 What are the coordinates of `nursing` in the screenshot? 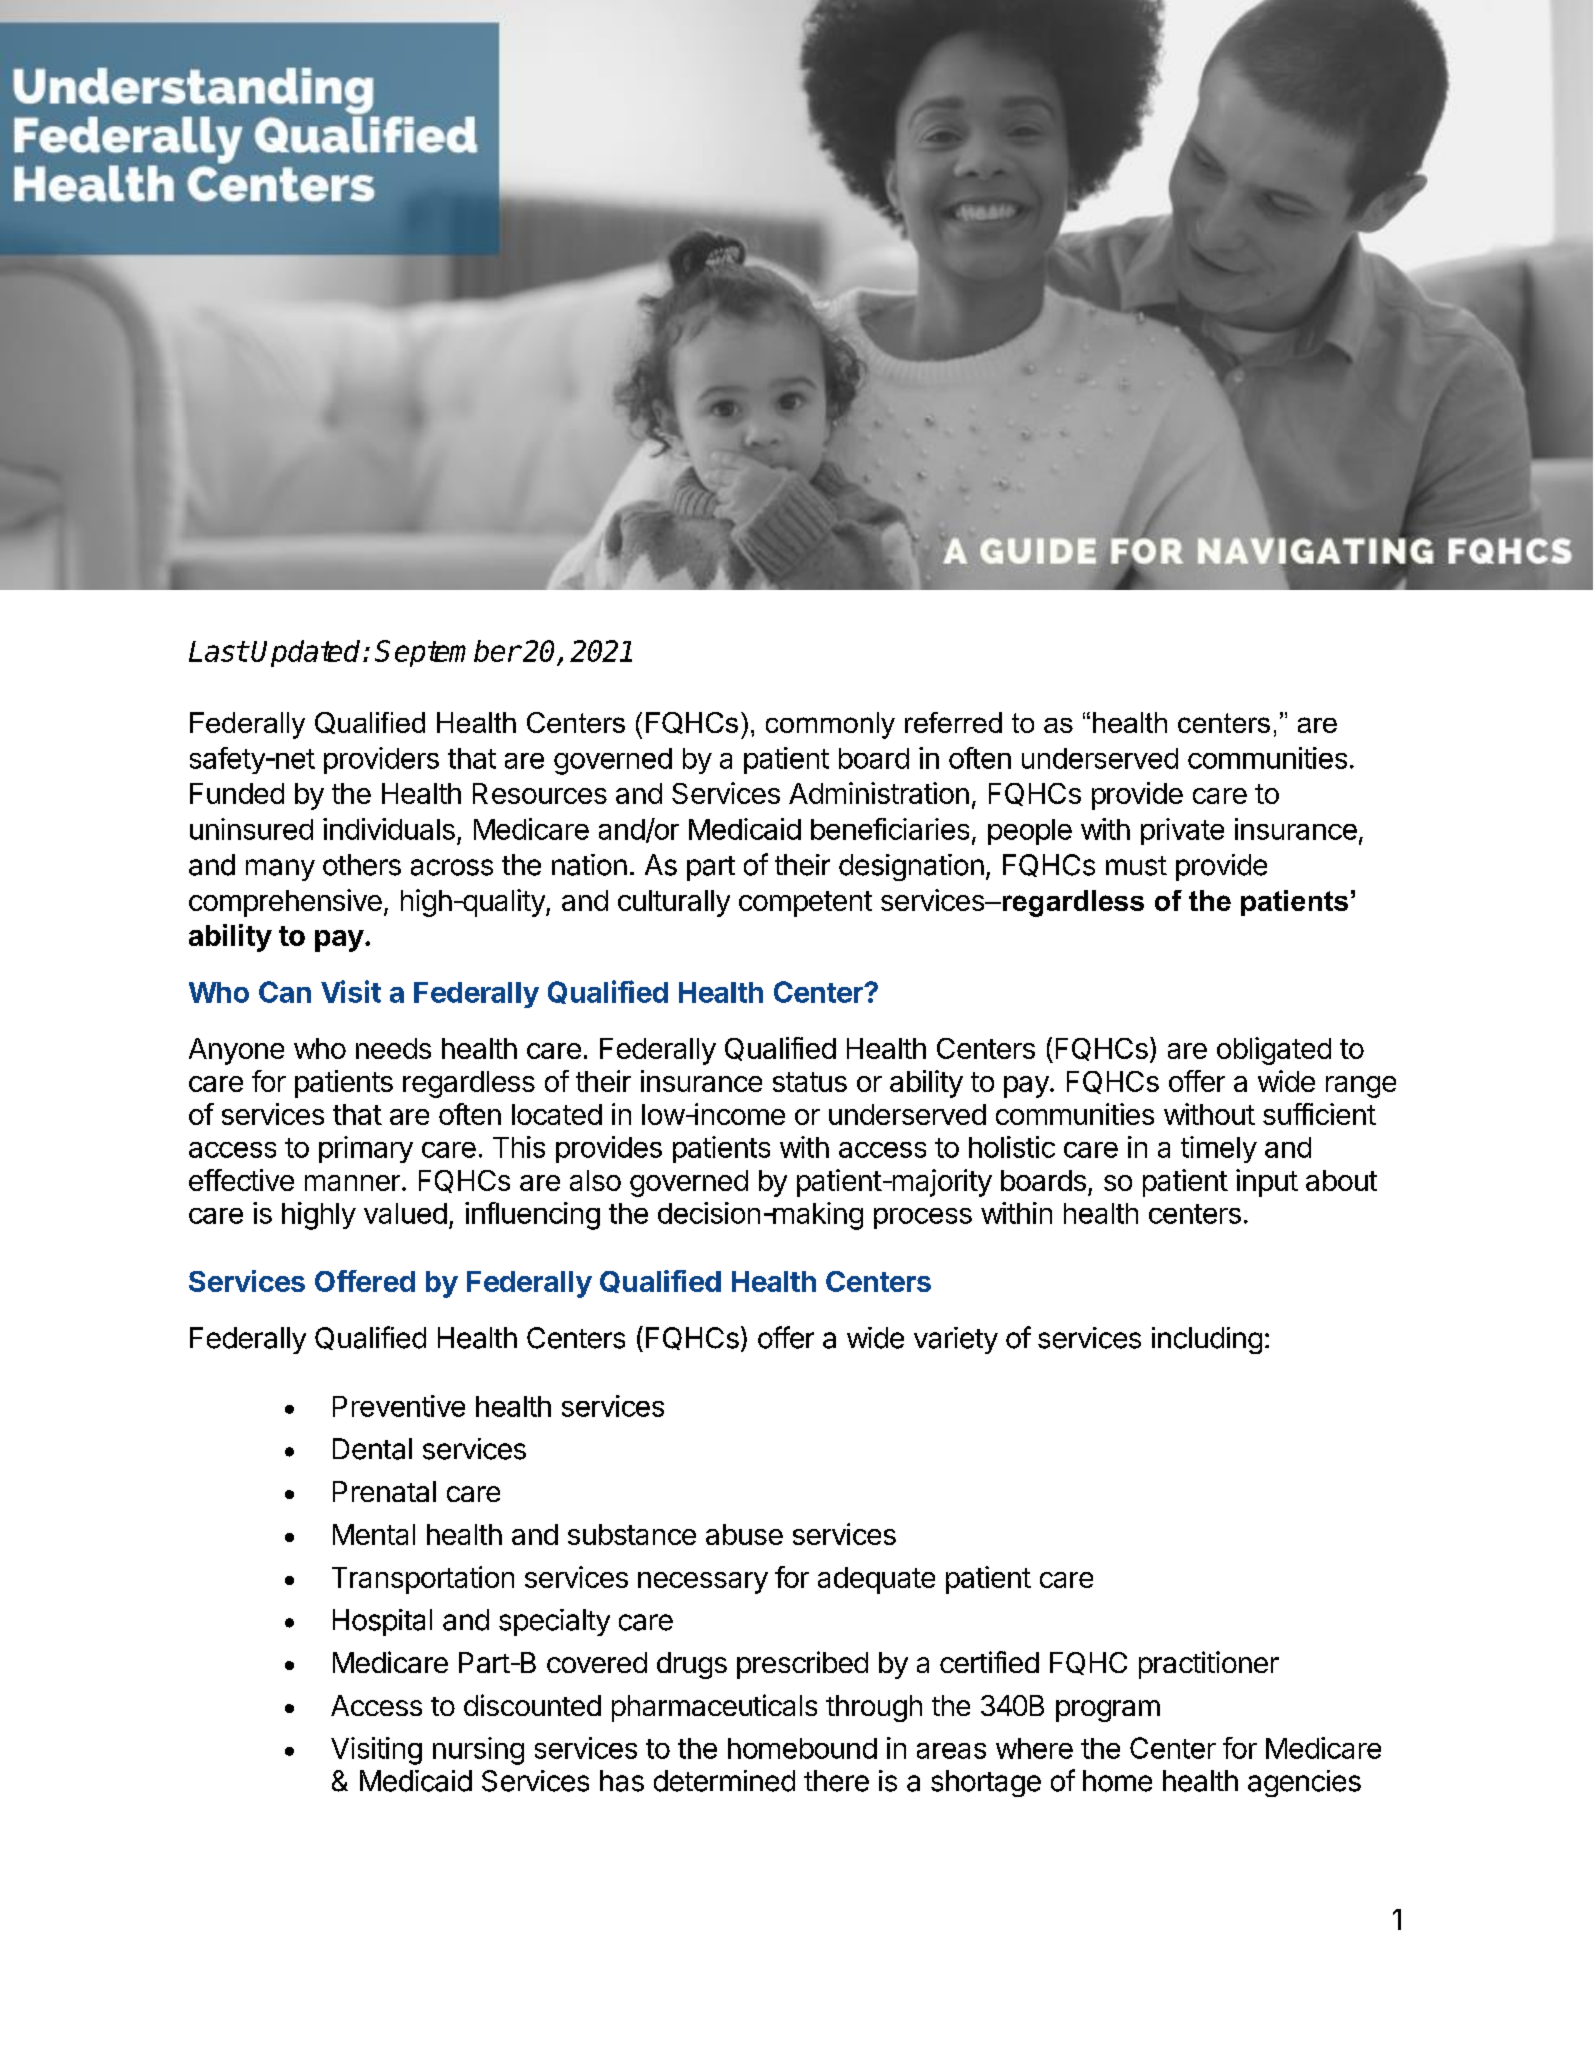 It's located at (478, 1751).
